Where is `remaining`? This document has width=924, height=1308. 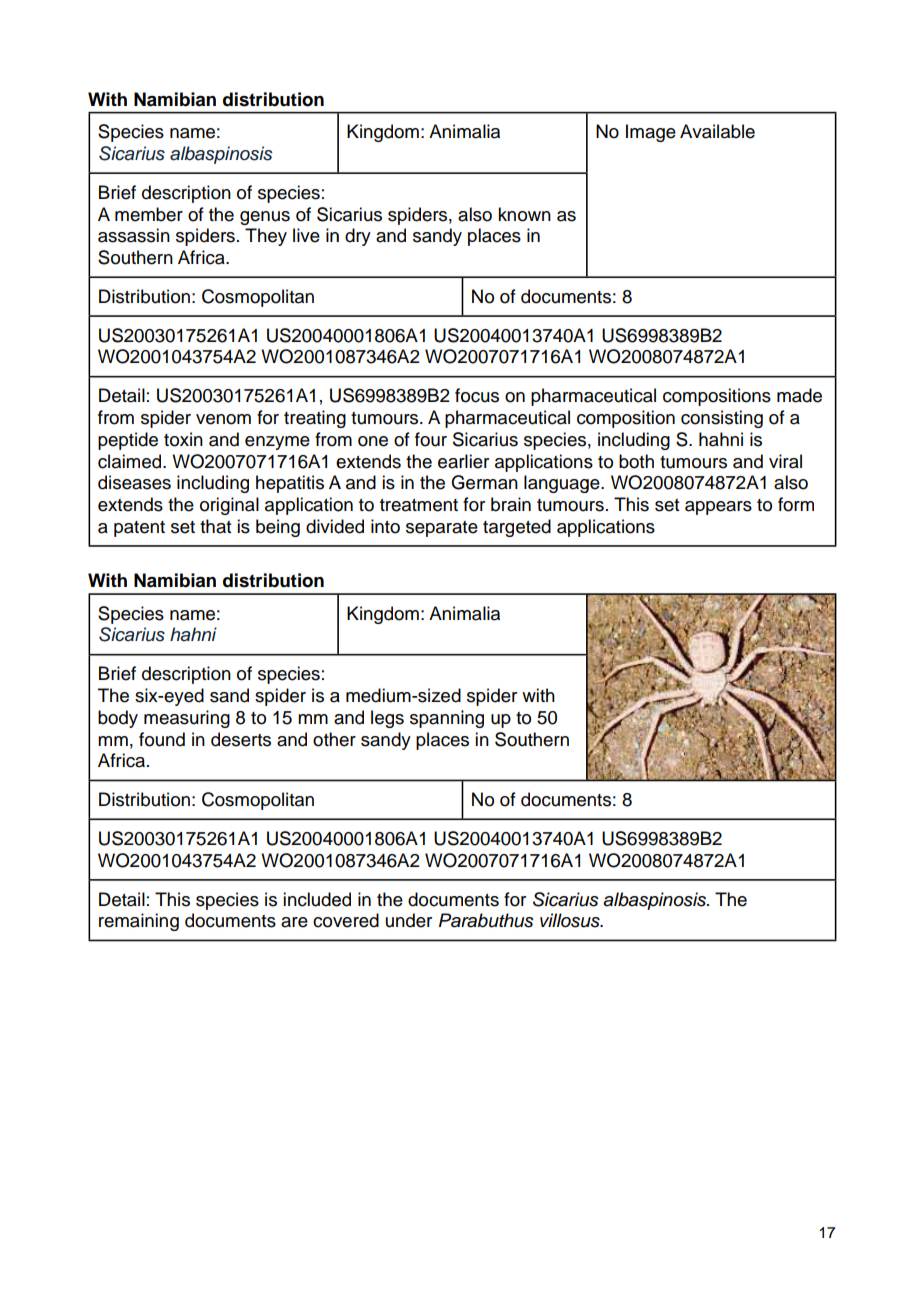
remaining is located at coordinates (139, 922).
